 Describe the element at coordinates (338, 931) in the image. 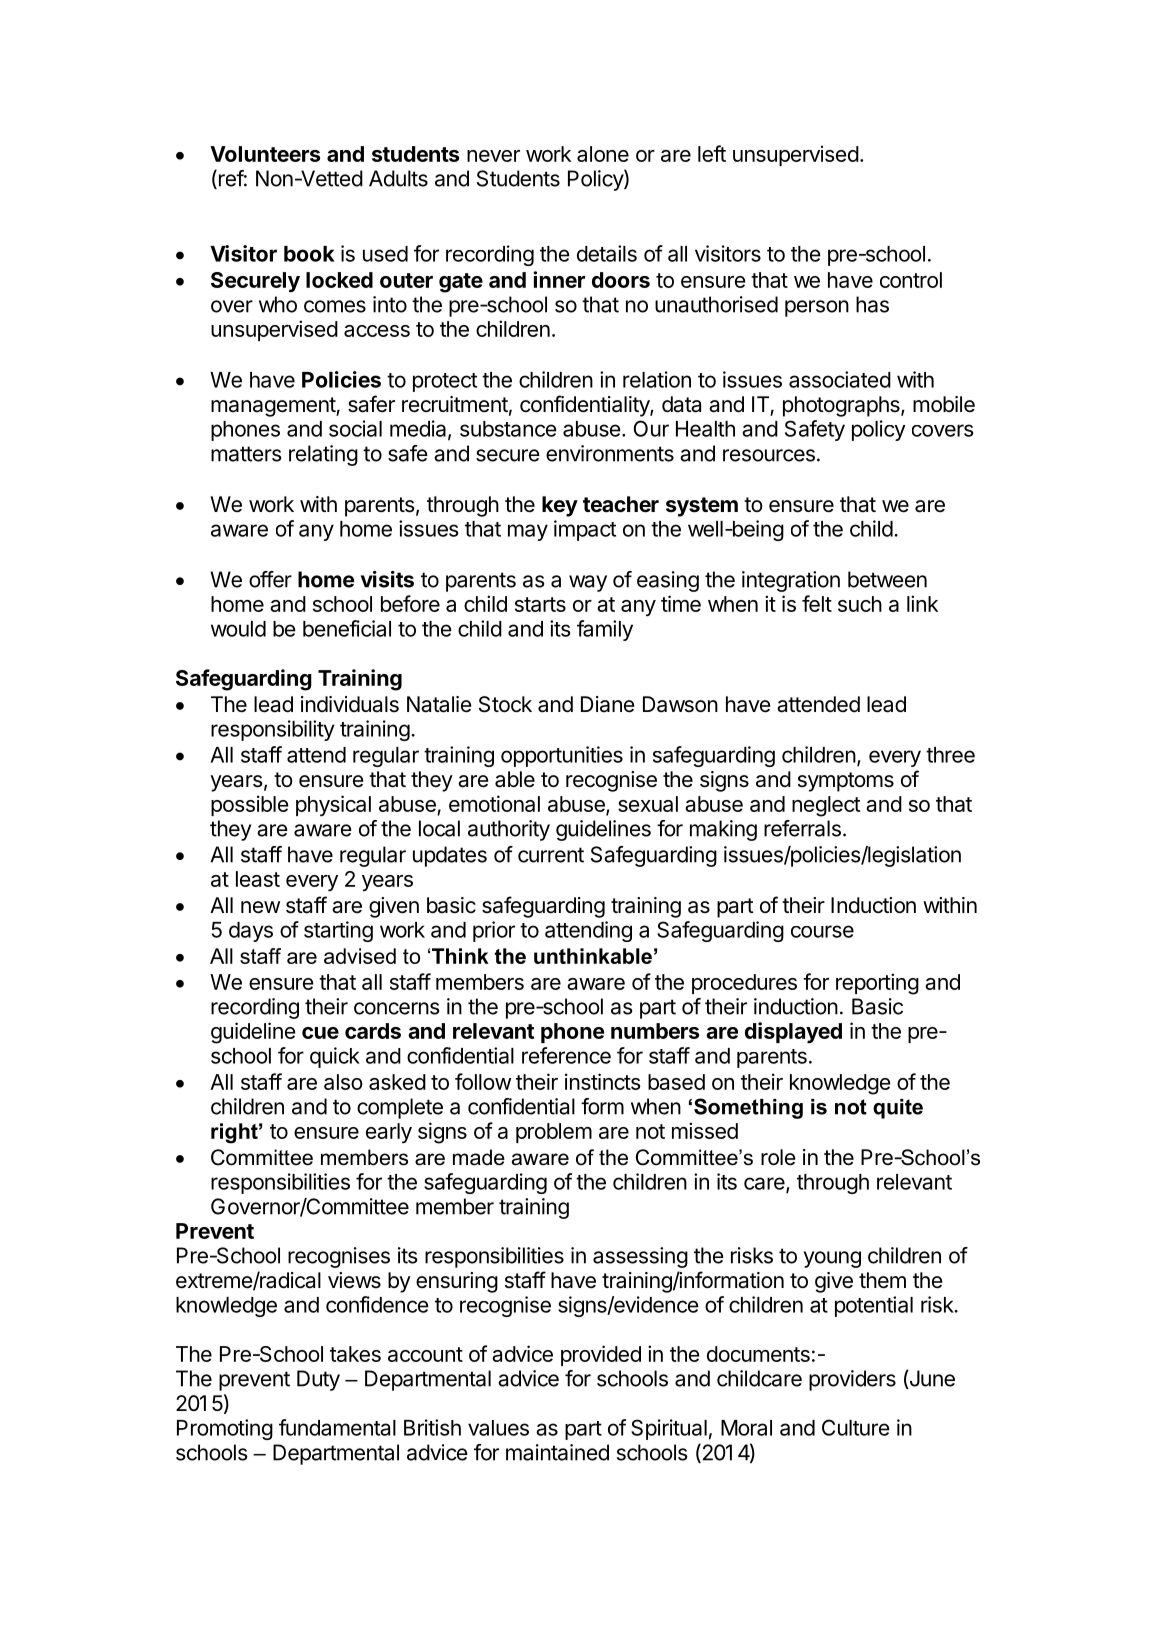

I see `starting` at that location.
